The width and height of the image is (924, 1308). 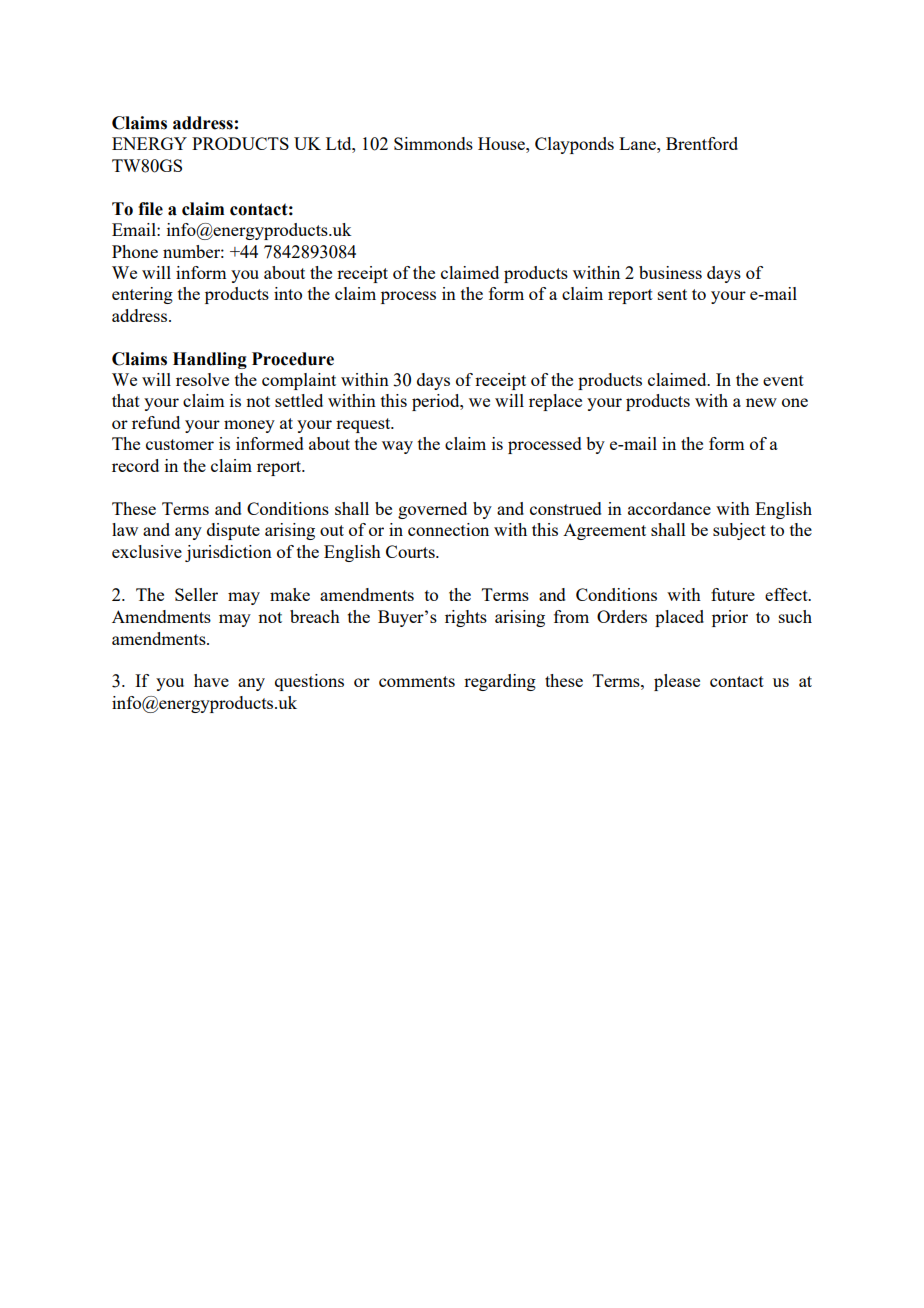 What do you see at coordinates (761, 402) in the image?
I see `new` at bounding box center [761, 402].
